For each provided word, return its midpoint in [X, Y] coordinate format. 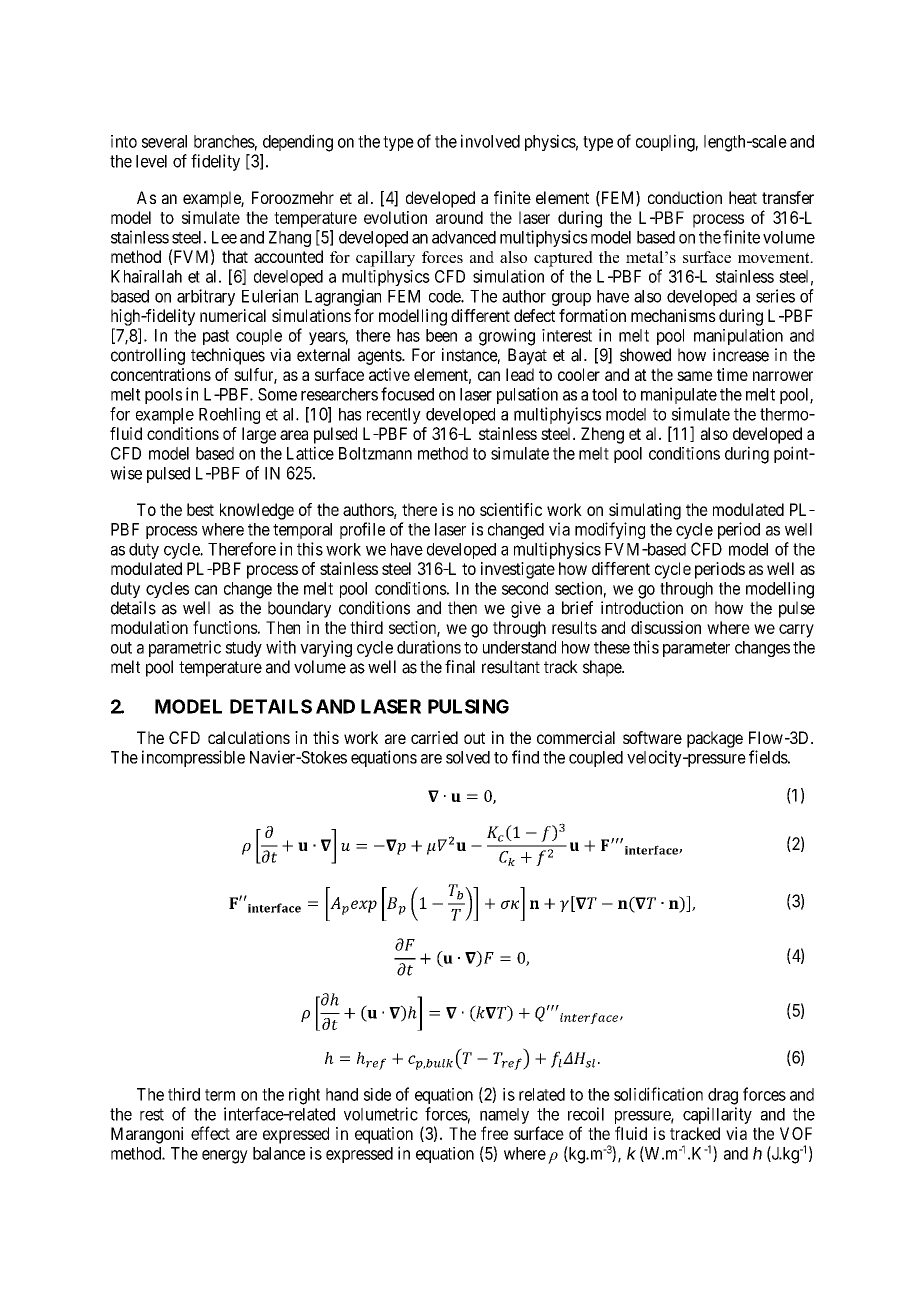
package [715, 739]
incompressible [193, 758]
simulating [645, 511]
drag [723, 1096]
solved [468, 757]
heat [743, 197]
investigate [518, 570]
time [732, 374]
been [441, 335]
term [220, 1095]
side [377, 1094]
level [151, 161]
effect [210, 1133]
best [200, 509]
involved [490, 141]
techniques [228, 356]
